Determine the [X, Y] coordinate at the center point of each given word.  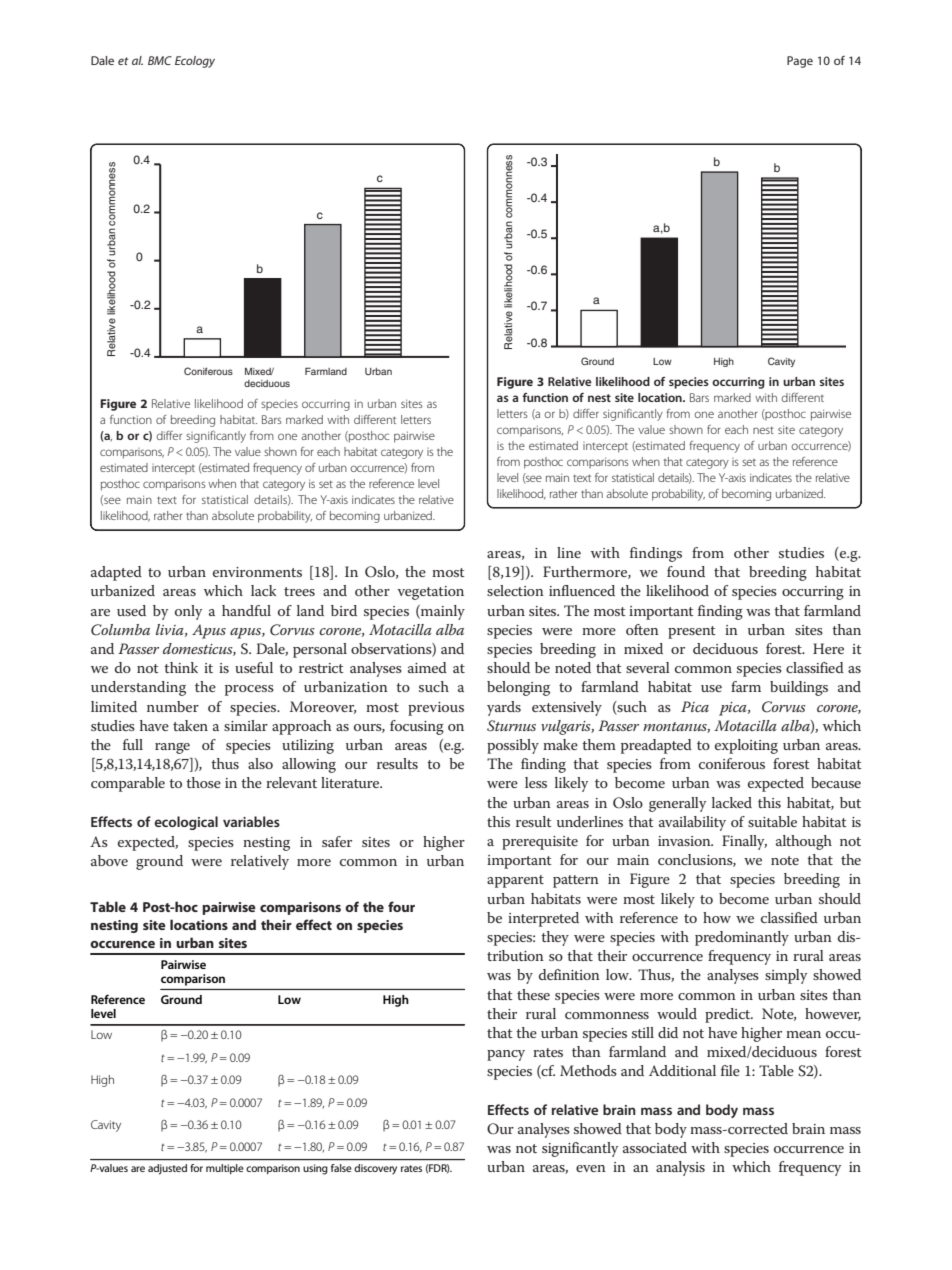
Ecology [195, 62]
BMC [160, 60]
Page [800, 62]
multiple [225, 1169]
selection [515, 590]
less [536, 782]
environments [257, 572]
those [203, 782]
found [686, 571]
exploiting [746, 746]
